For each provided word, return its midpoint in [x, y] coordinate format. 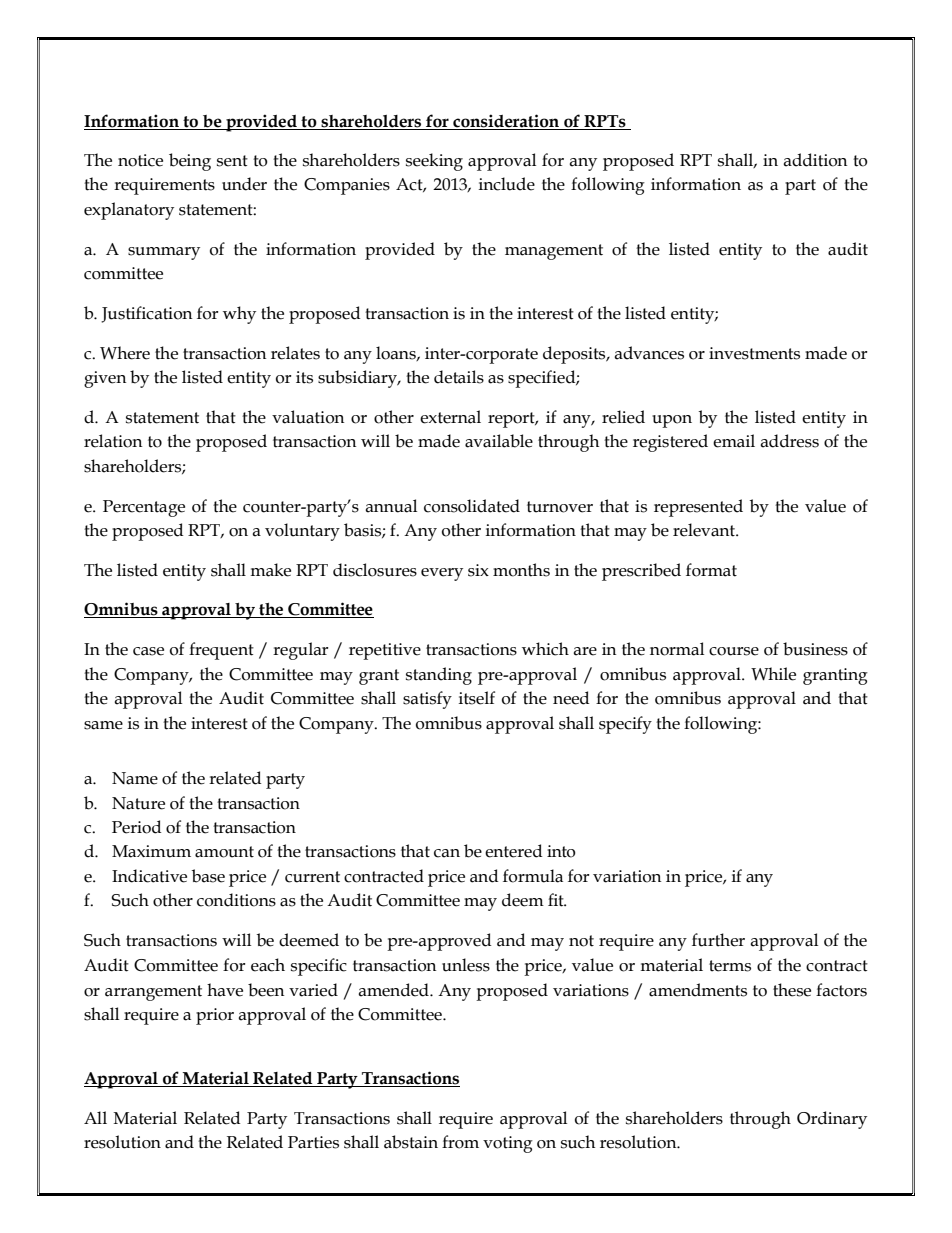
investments [754, 353]
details [459, 377]
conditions [236, 900]
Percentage [144, 508]
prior [215, 1016]
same [103, 725]
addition [815, 160]
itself [477, 698]
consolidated [472, 506]
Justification [146, 314]
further [718, 940]
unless [466, 965]
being [190, 162]
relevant [705, 530]
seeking [434, 162]
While [773, 674]
